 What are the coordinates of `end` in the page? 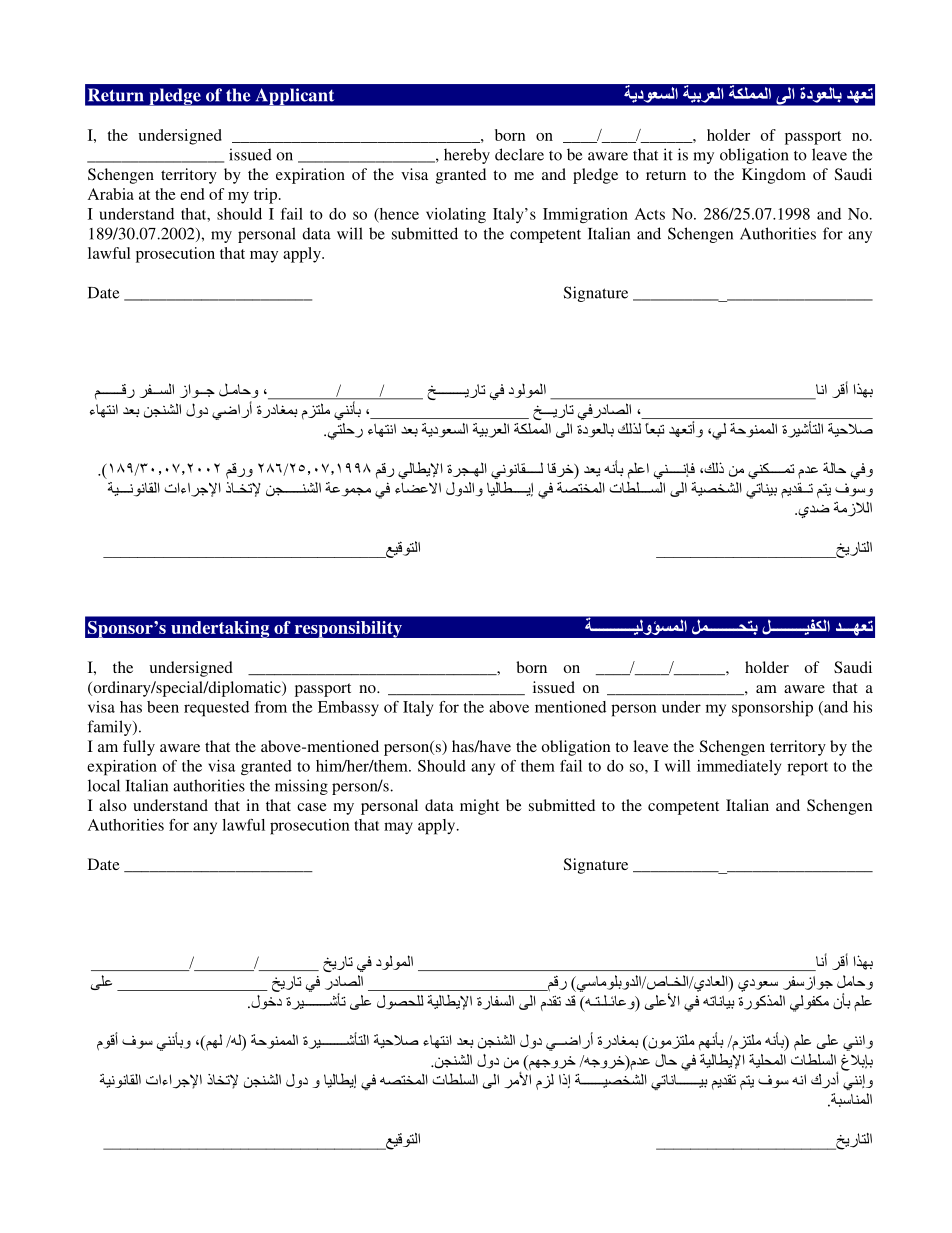 It's located at (192, 194).
